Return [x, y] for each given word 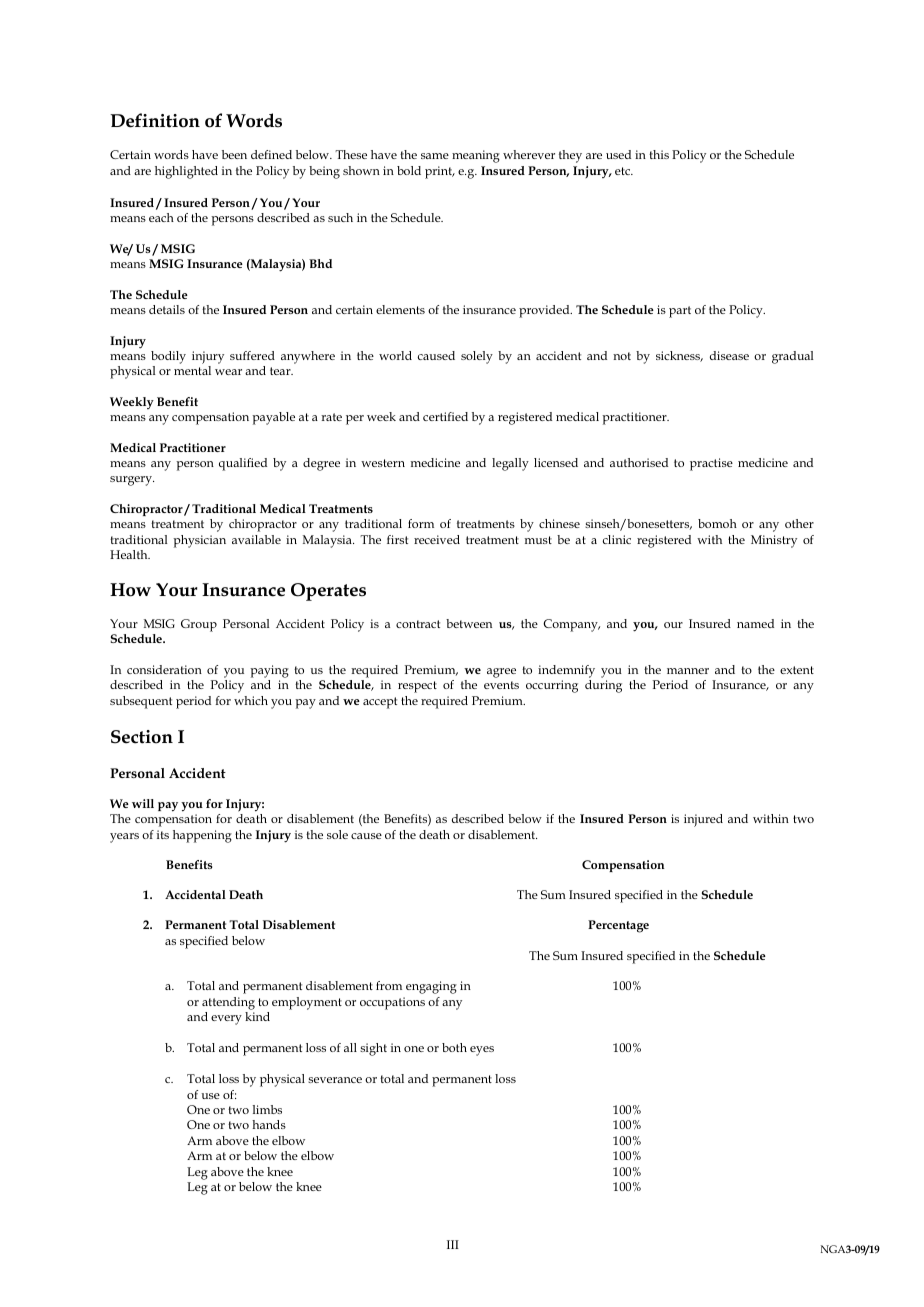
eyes [482, 1051]
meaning [476, 156]
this [659, 154]
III [453, 1244]
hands [269, 1124]
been [234, 154]
